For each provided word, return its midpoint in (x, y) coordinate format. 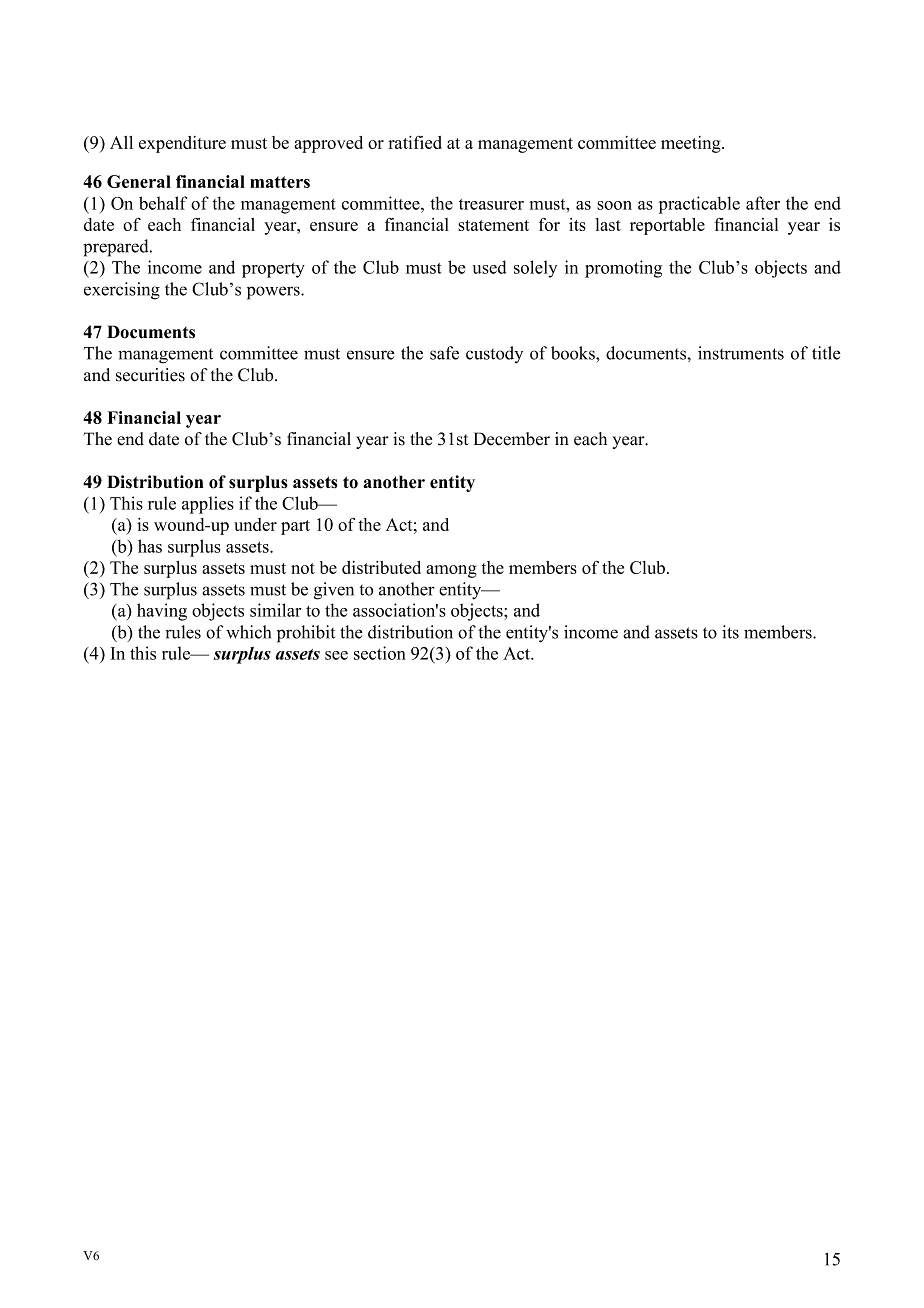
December (512, 439)
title (826, 353)
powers (274, 293)
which (248, 632)
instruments (741, 353)
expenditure (182, 144)
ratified (415, 142)
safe (444, 353)
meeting (692, 144)
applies (208, 505)
